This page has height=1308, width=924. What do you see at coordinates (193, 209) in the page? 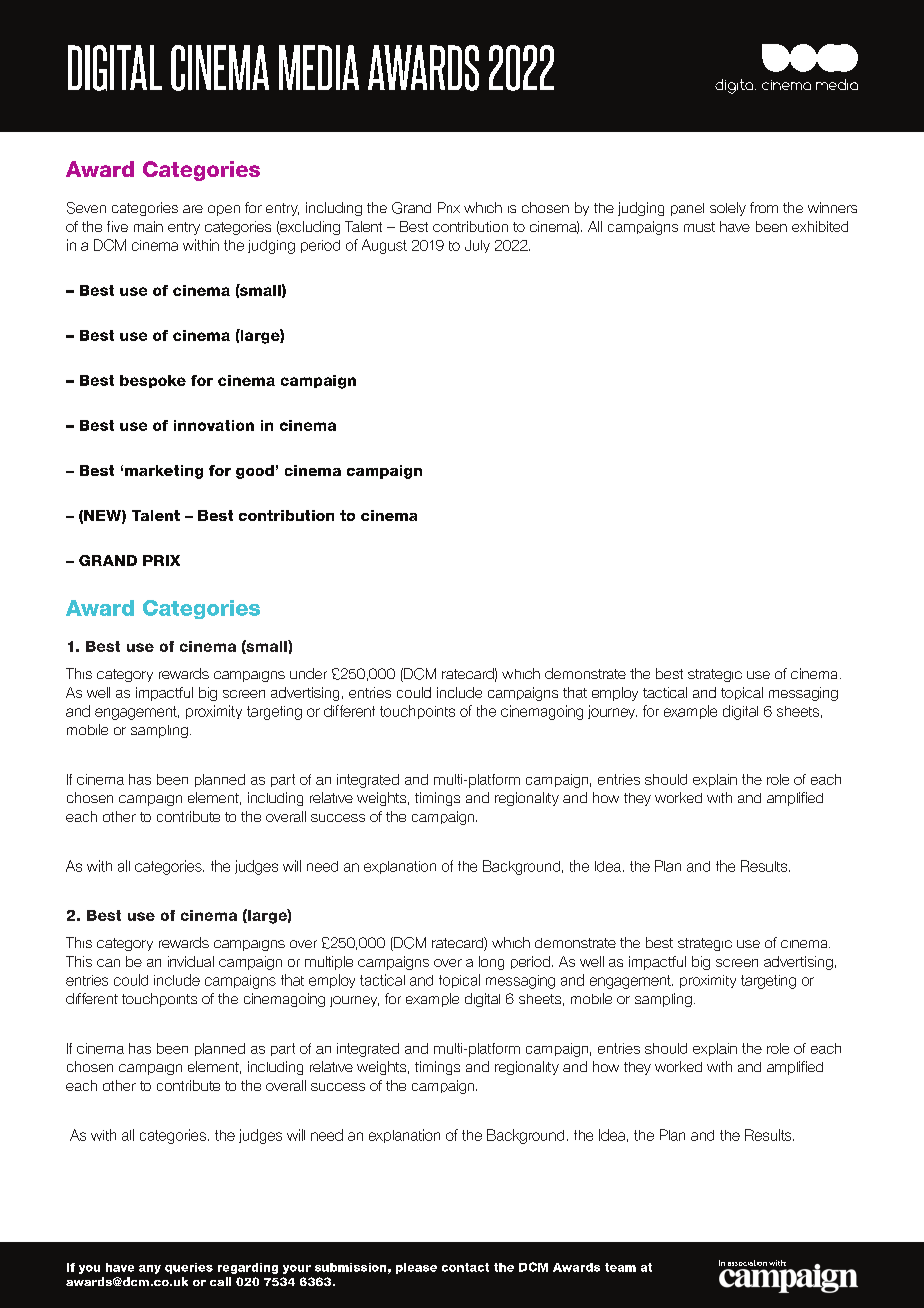
I see `are` at bounding box center [193, 209].
